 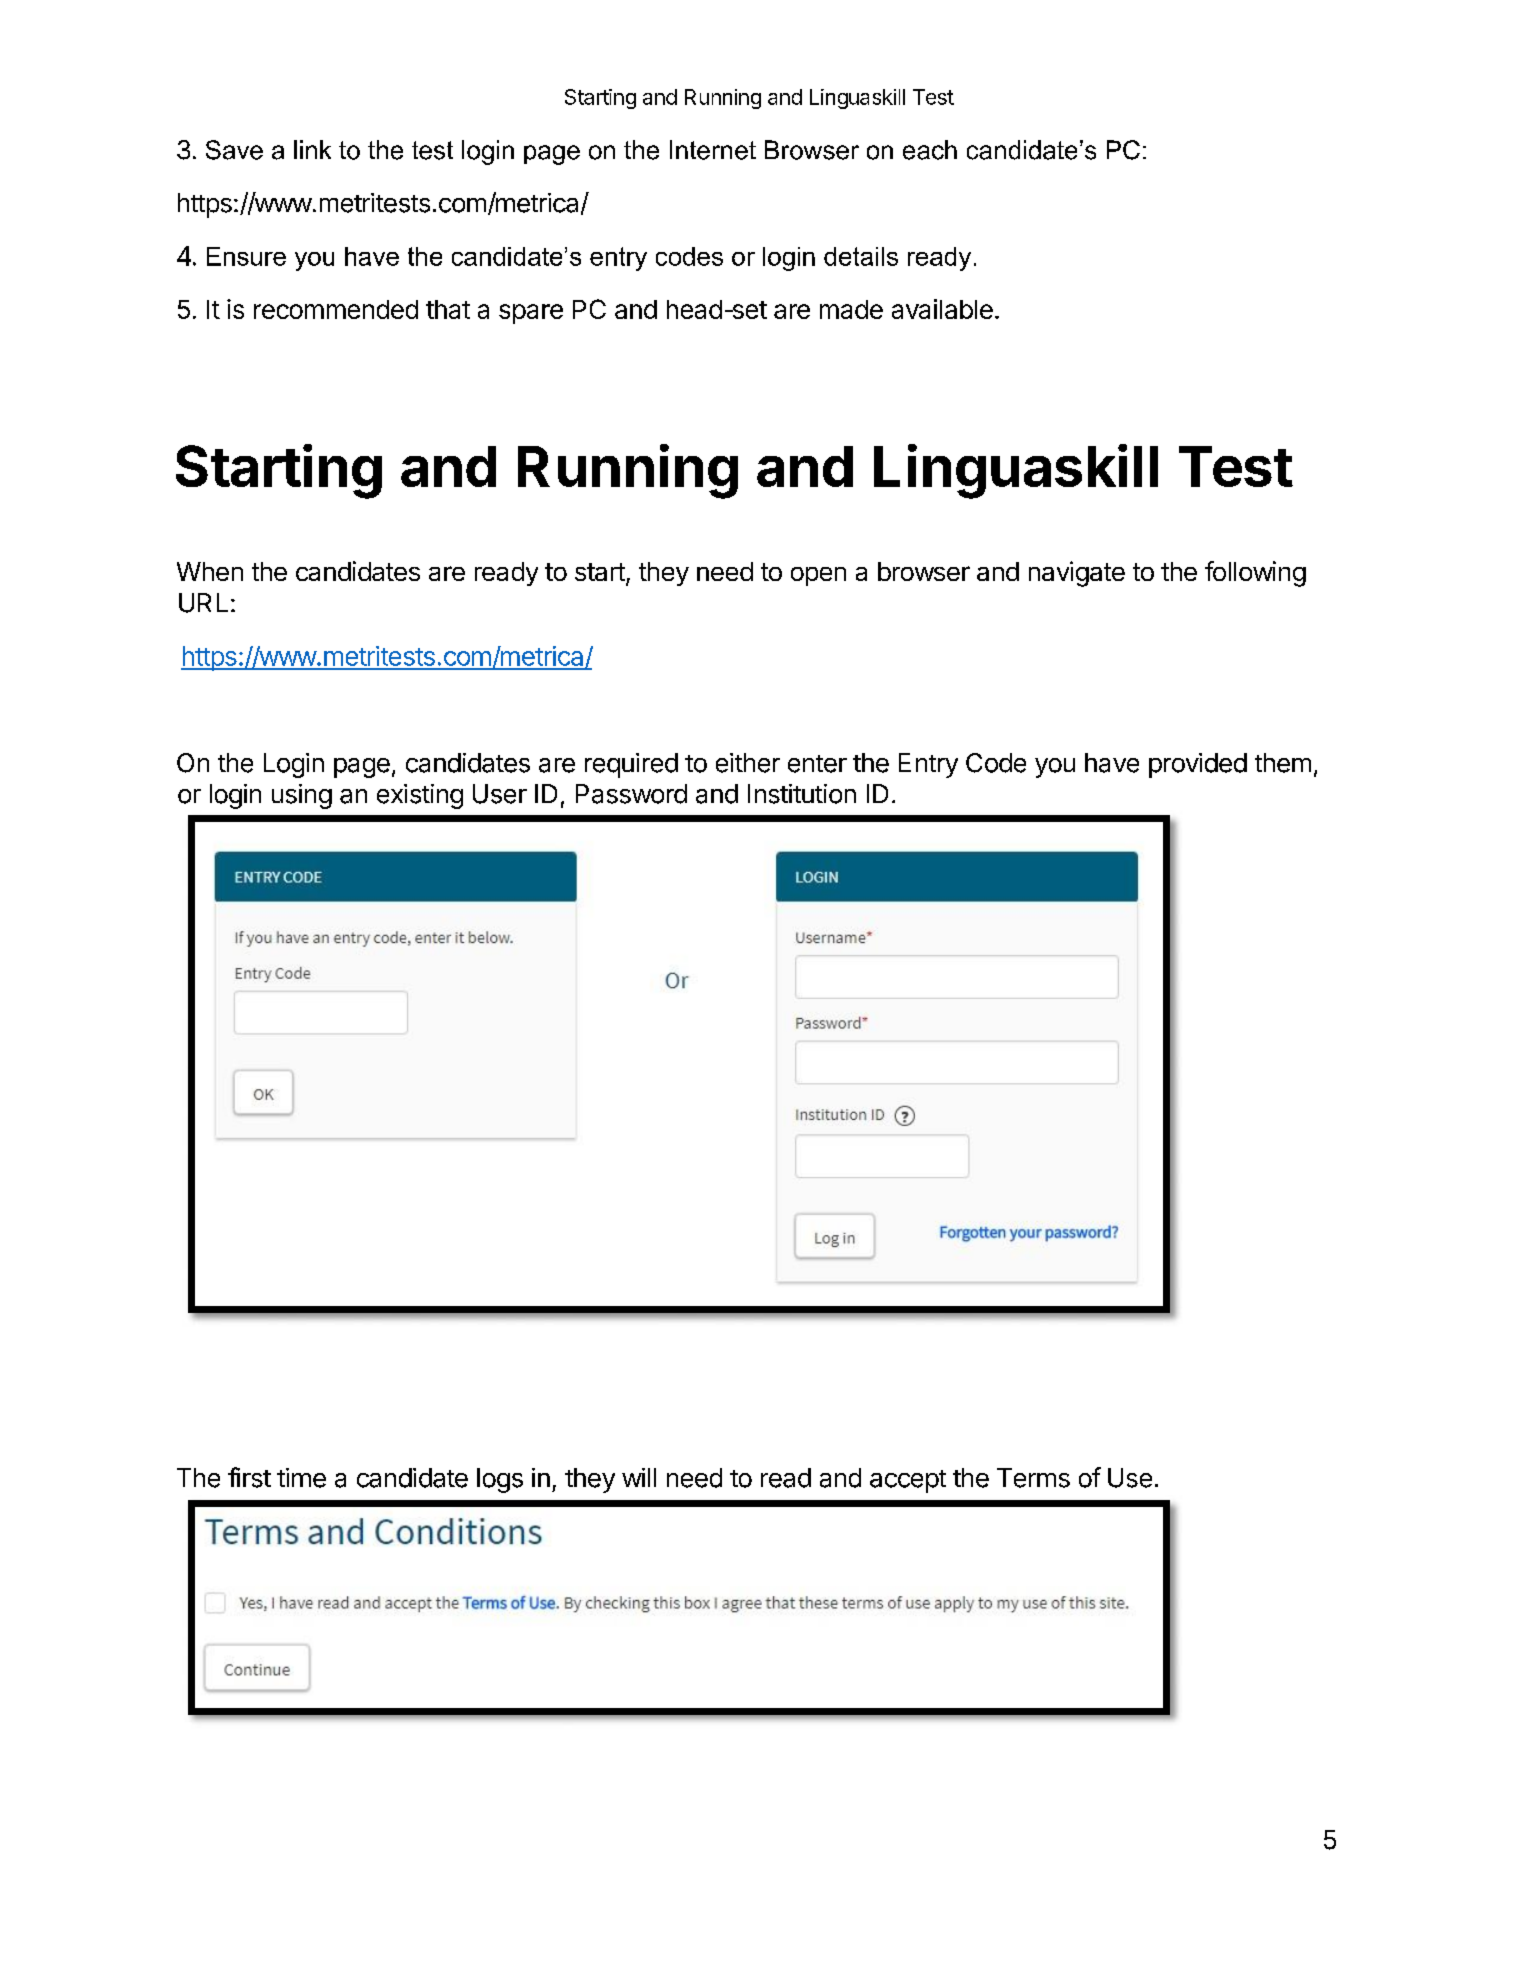 I want to click on each, so click(x=930, y=150).
